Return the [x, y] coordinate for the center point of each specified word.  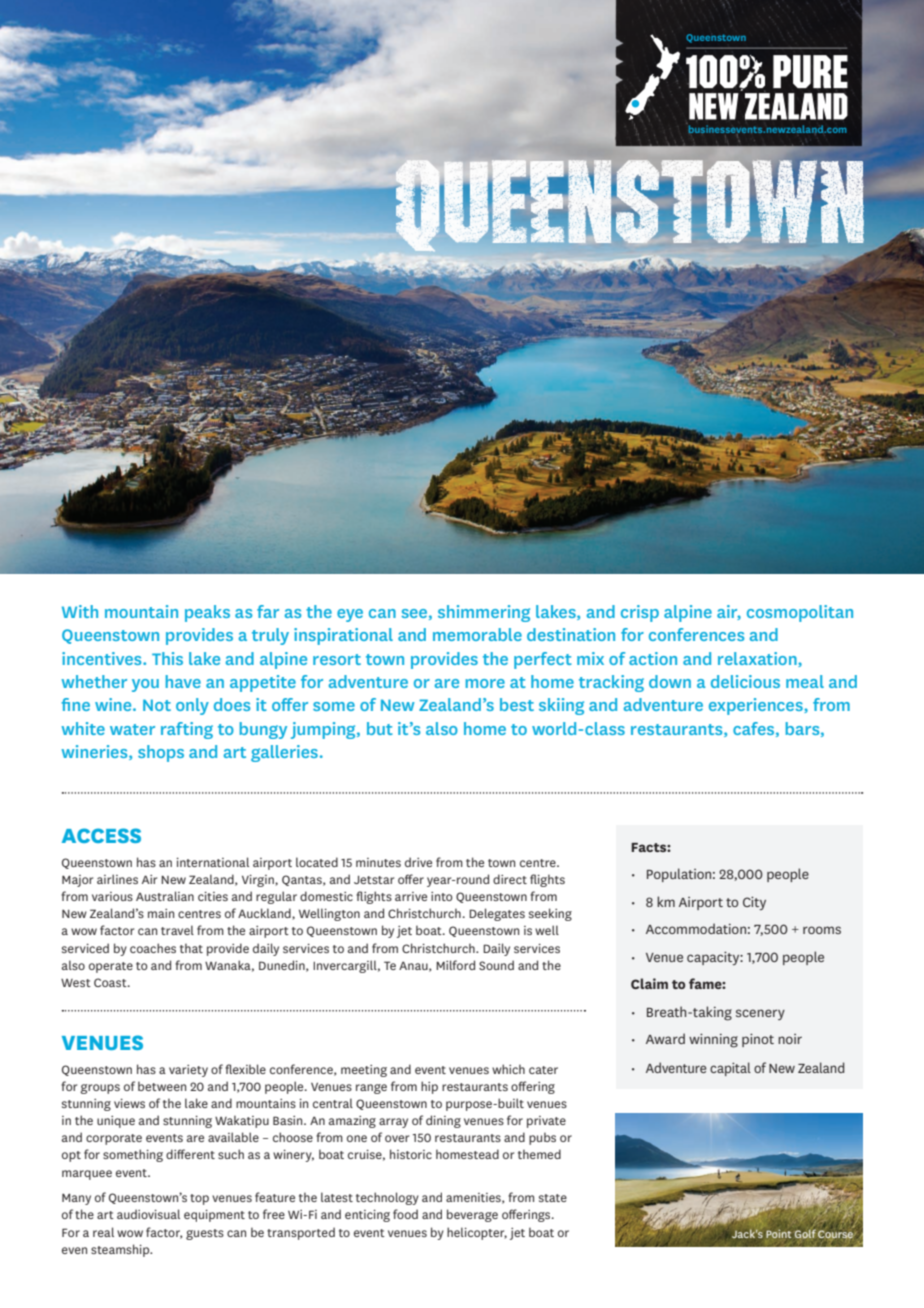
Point [778, 1234]
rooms [822, 930]
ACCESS [101, 835]
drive [418, 862]
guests [205, 1234]
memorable [477, 634]
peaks [207, 613]
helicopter [477, 1233]
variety [188, 1071]
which [508, 1069]
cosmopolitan [800, 613]
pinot [758, 1040]
